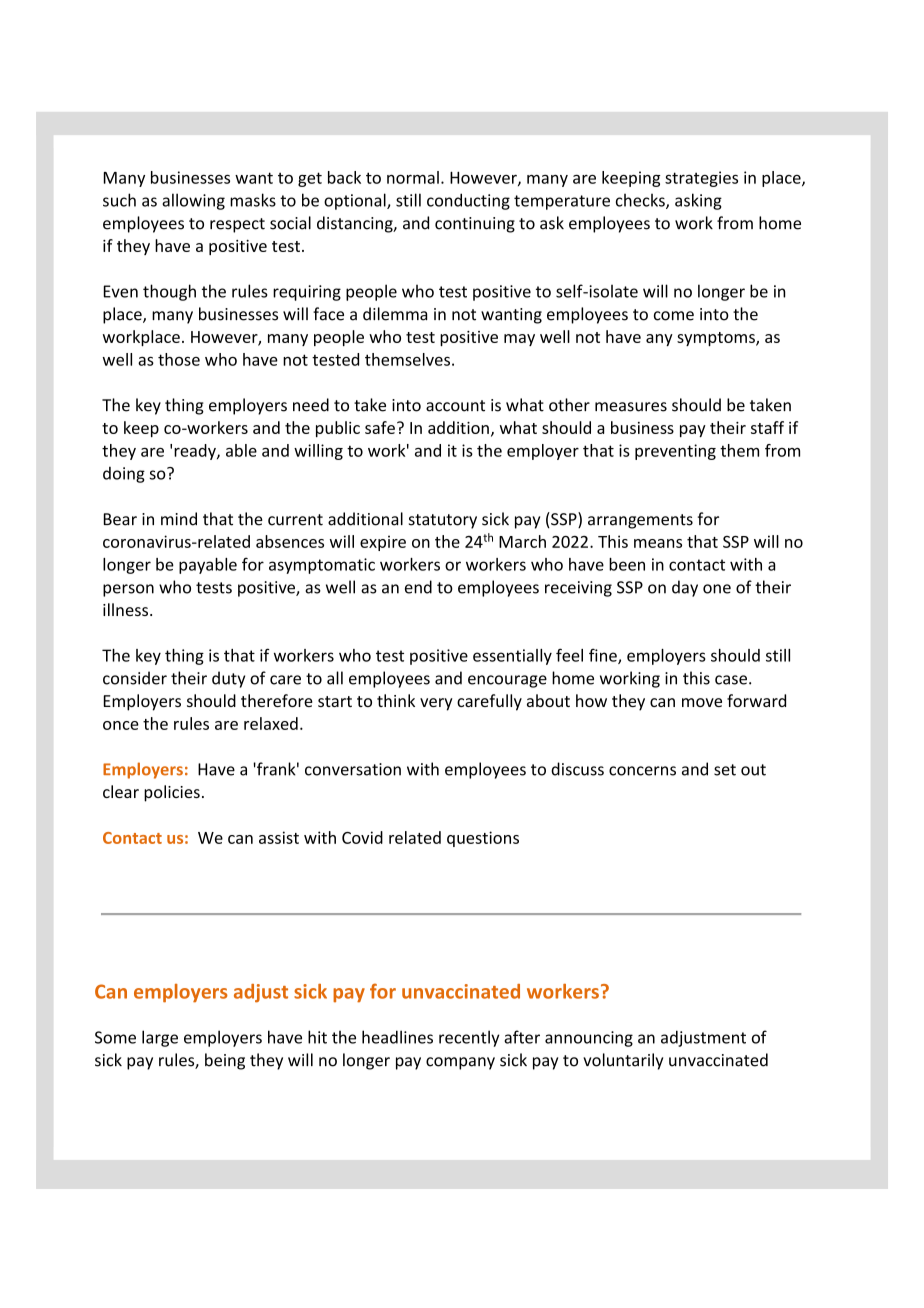  Describe the element at coordinates (698, 201) in the screenshot. I see `asking` at that location.
